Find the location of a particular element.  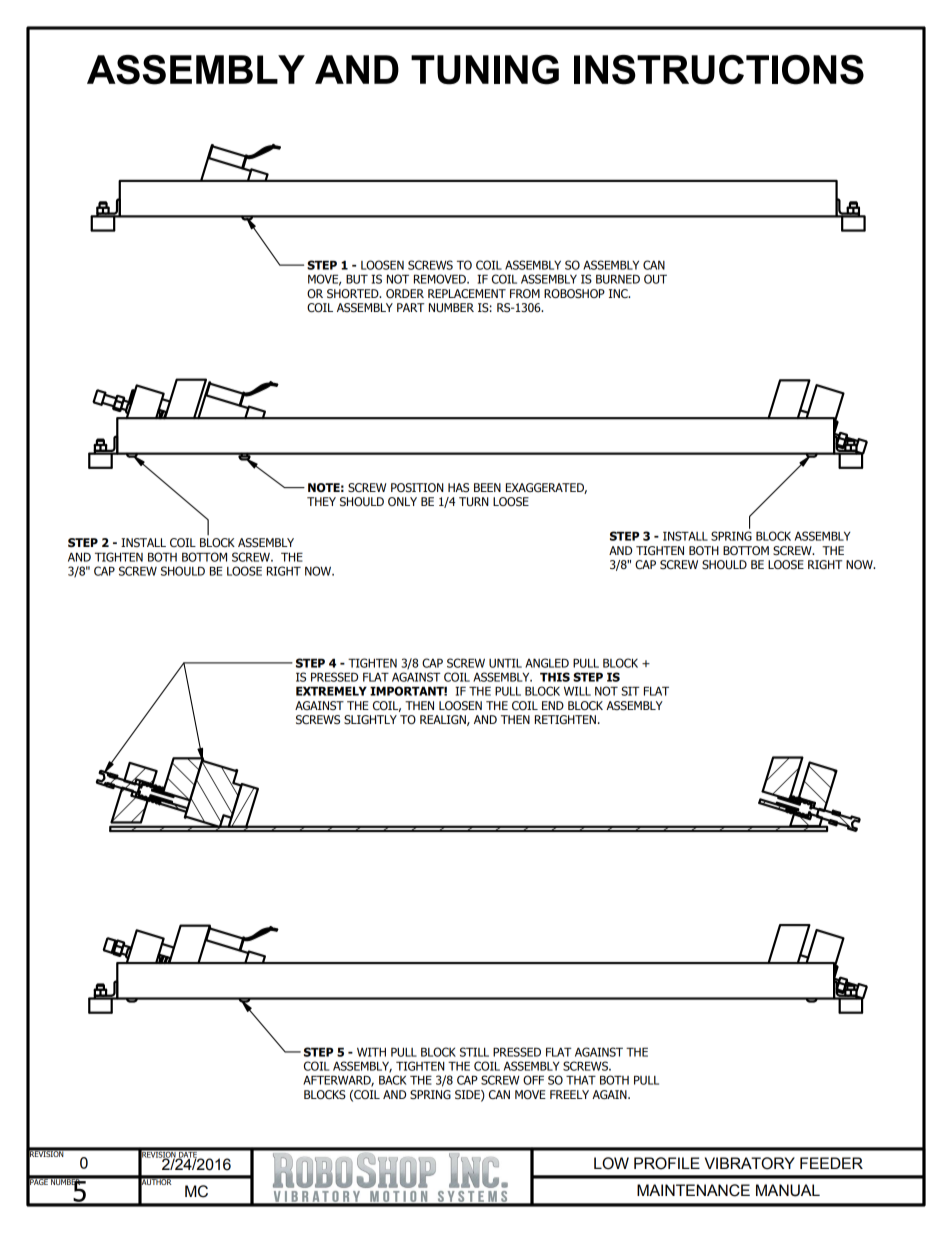

TUNING is located at coordinates (485, 70).
